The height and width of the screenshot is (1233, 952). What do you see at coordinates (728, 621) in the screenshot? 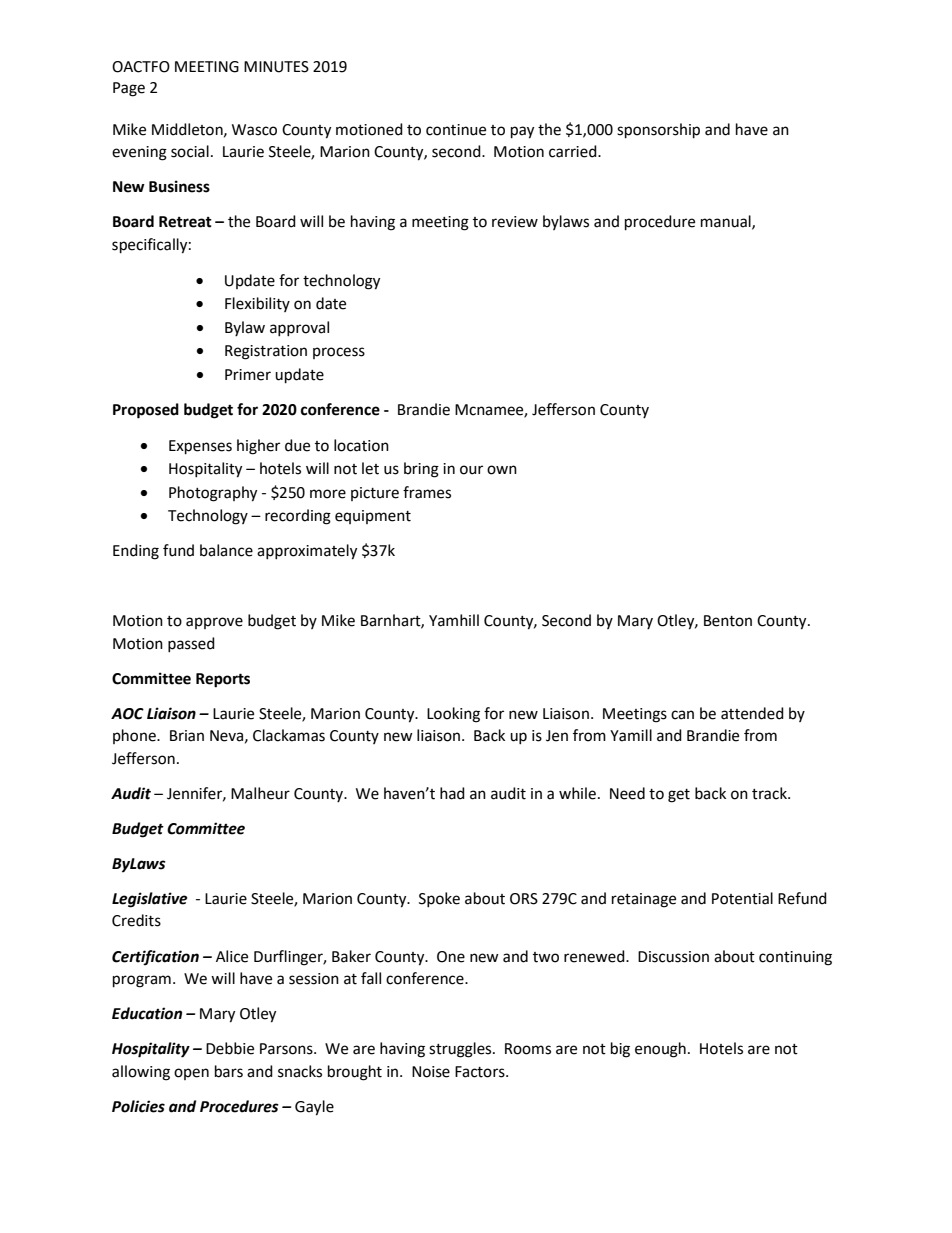
I see `Benton` at bounding box center [728, 621].
